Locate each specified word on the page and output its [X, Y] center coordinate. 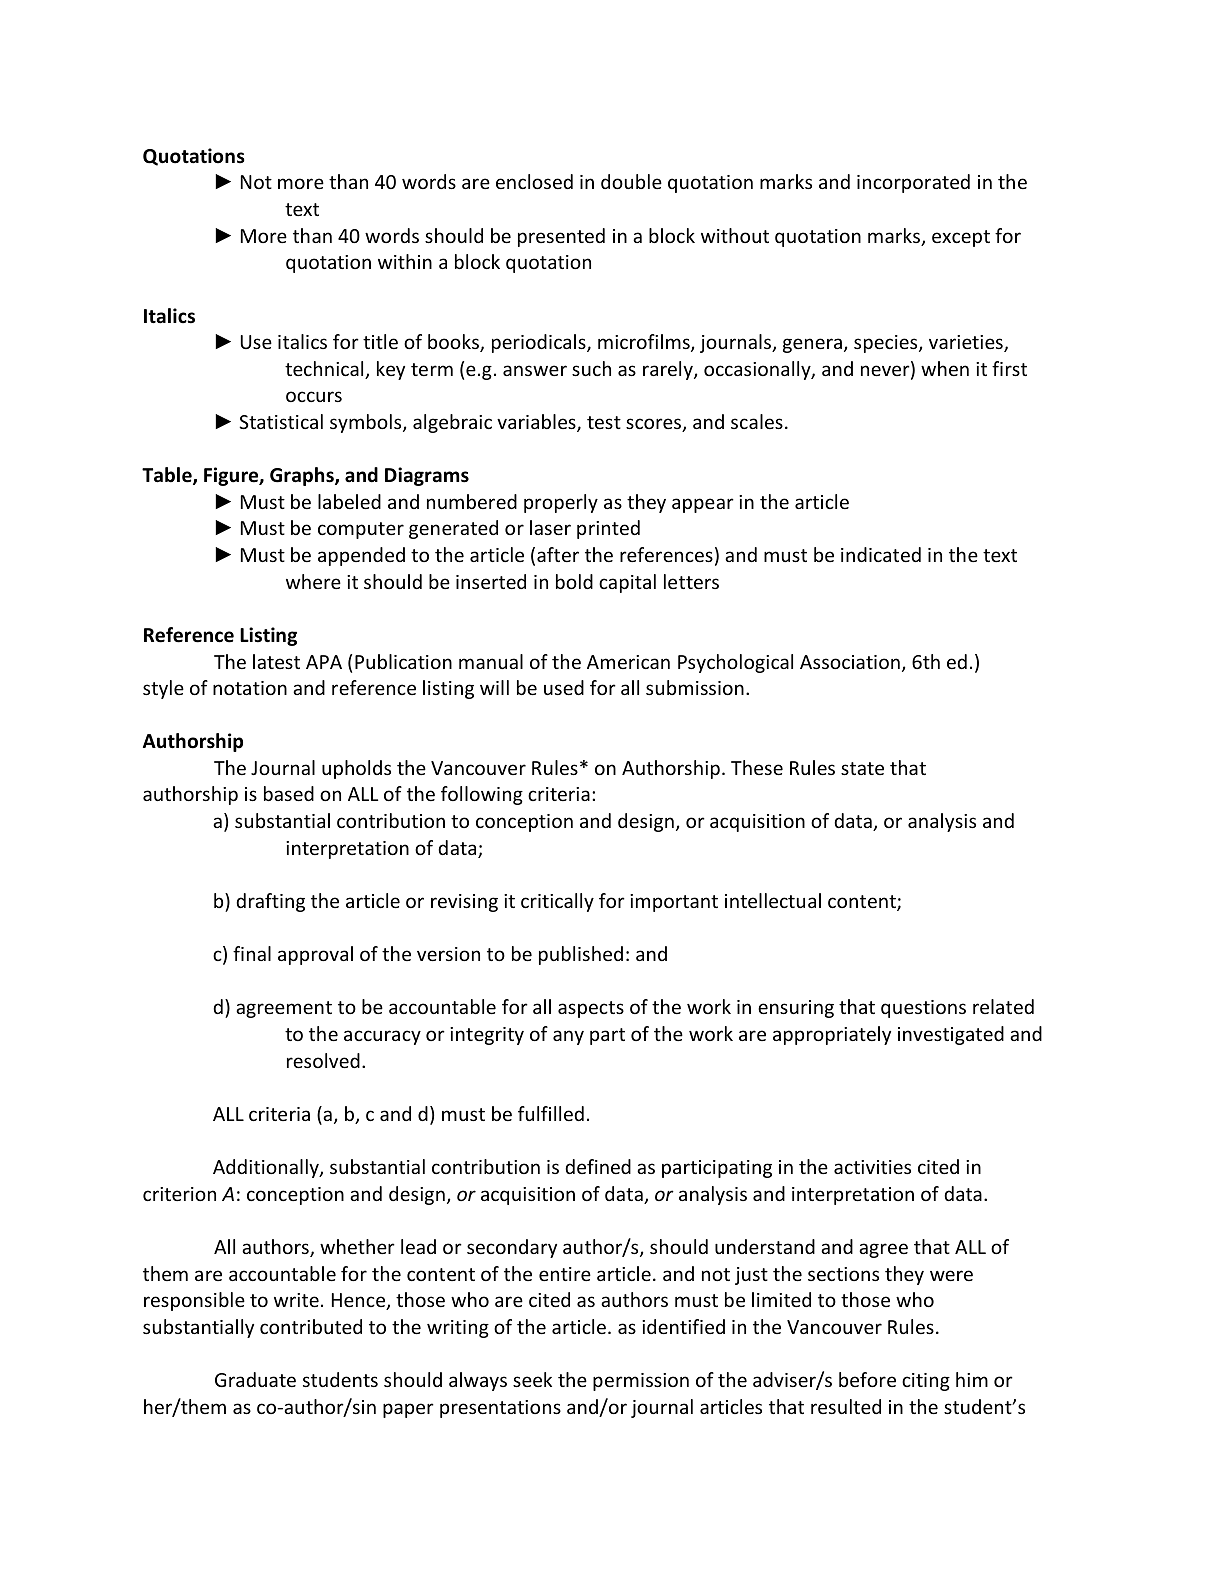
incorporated [913, 183]
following [482, 795]
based [289, 793]
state [862, 768]
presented [561, 237]
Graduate [255, 1379]
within [405, 261]
